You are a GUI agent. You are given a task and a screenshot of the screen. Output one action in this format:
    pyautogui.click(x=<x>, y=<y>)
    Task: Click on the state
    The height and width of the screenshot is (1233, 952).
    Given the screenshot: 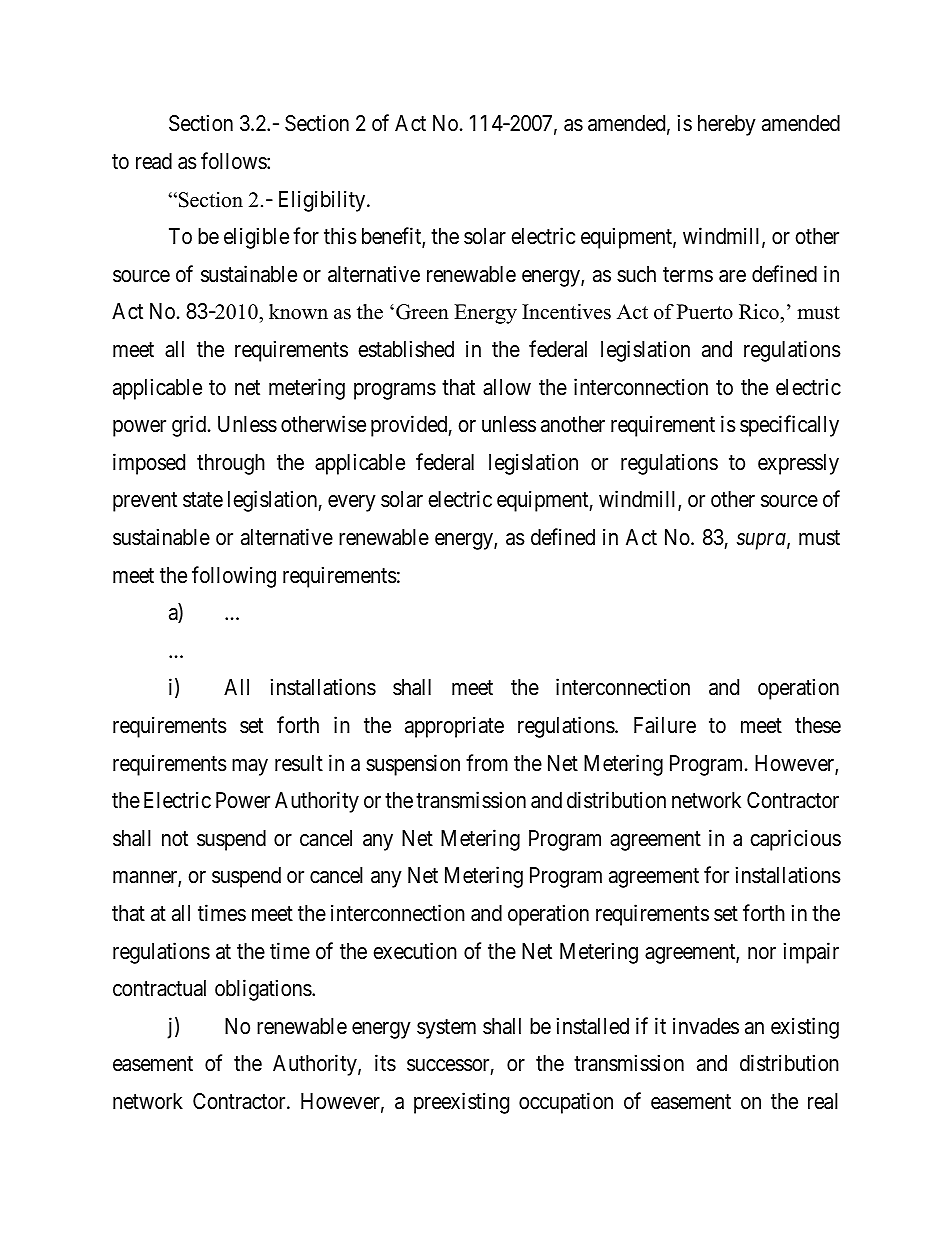 What is the action you would take?
    pyautogui.click(x=203, y=500)
